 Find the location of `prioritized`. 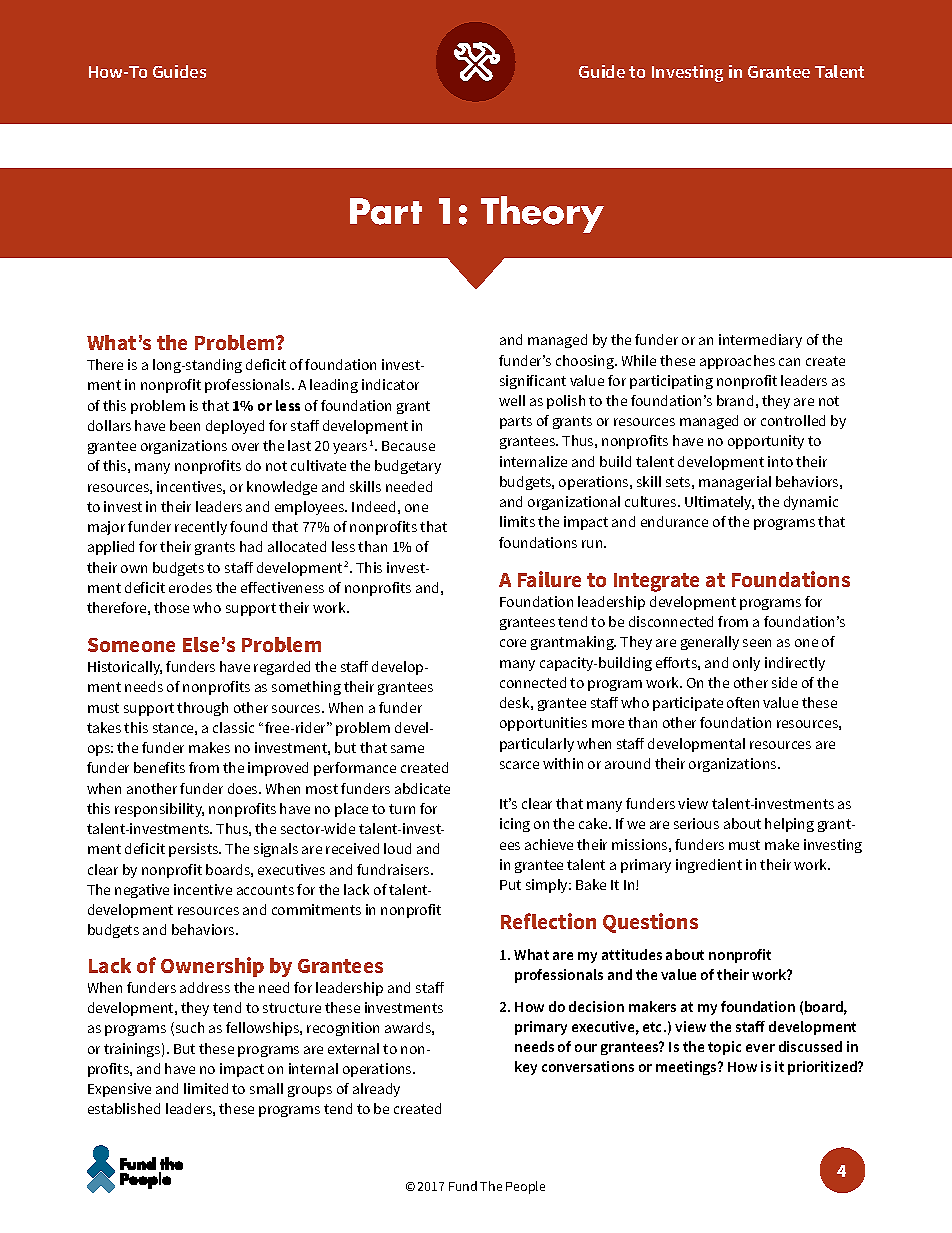

prioritized is located at coordinates (823, 1068).
